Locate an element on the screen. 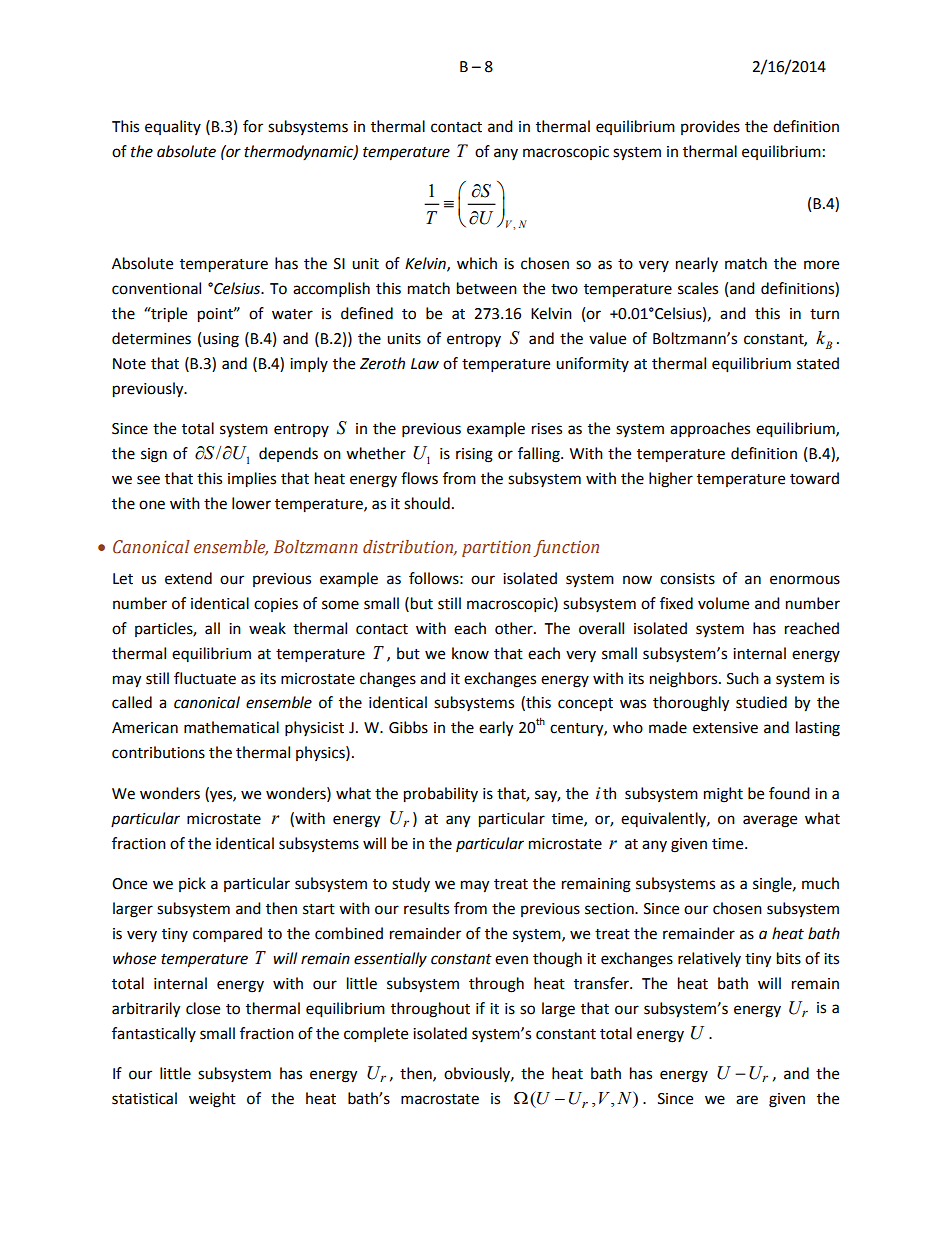 The height and width of the screenshot is (1233, 952). volume is located at coordinates (723, 603).
